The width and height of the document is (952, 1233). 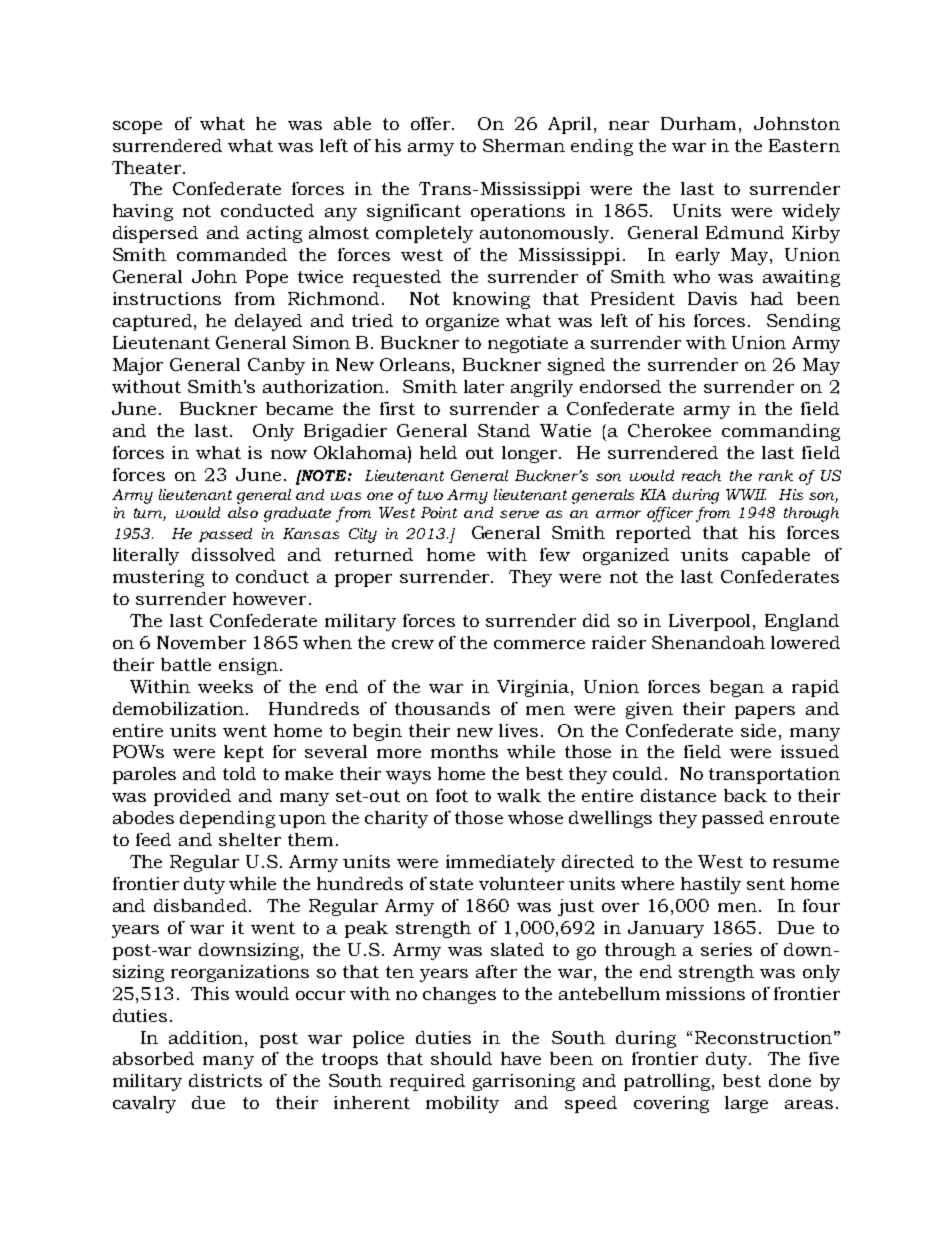 What do you see at coordinates (461, 1058) in the document?
I see `should` at bounding box center [461, 1058].
